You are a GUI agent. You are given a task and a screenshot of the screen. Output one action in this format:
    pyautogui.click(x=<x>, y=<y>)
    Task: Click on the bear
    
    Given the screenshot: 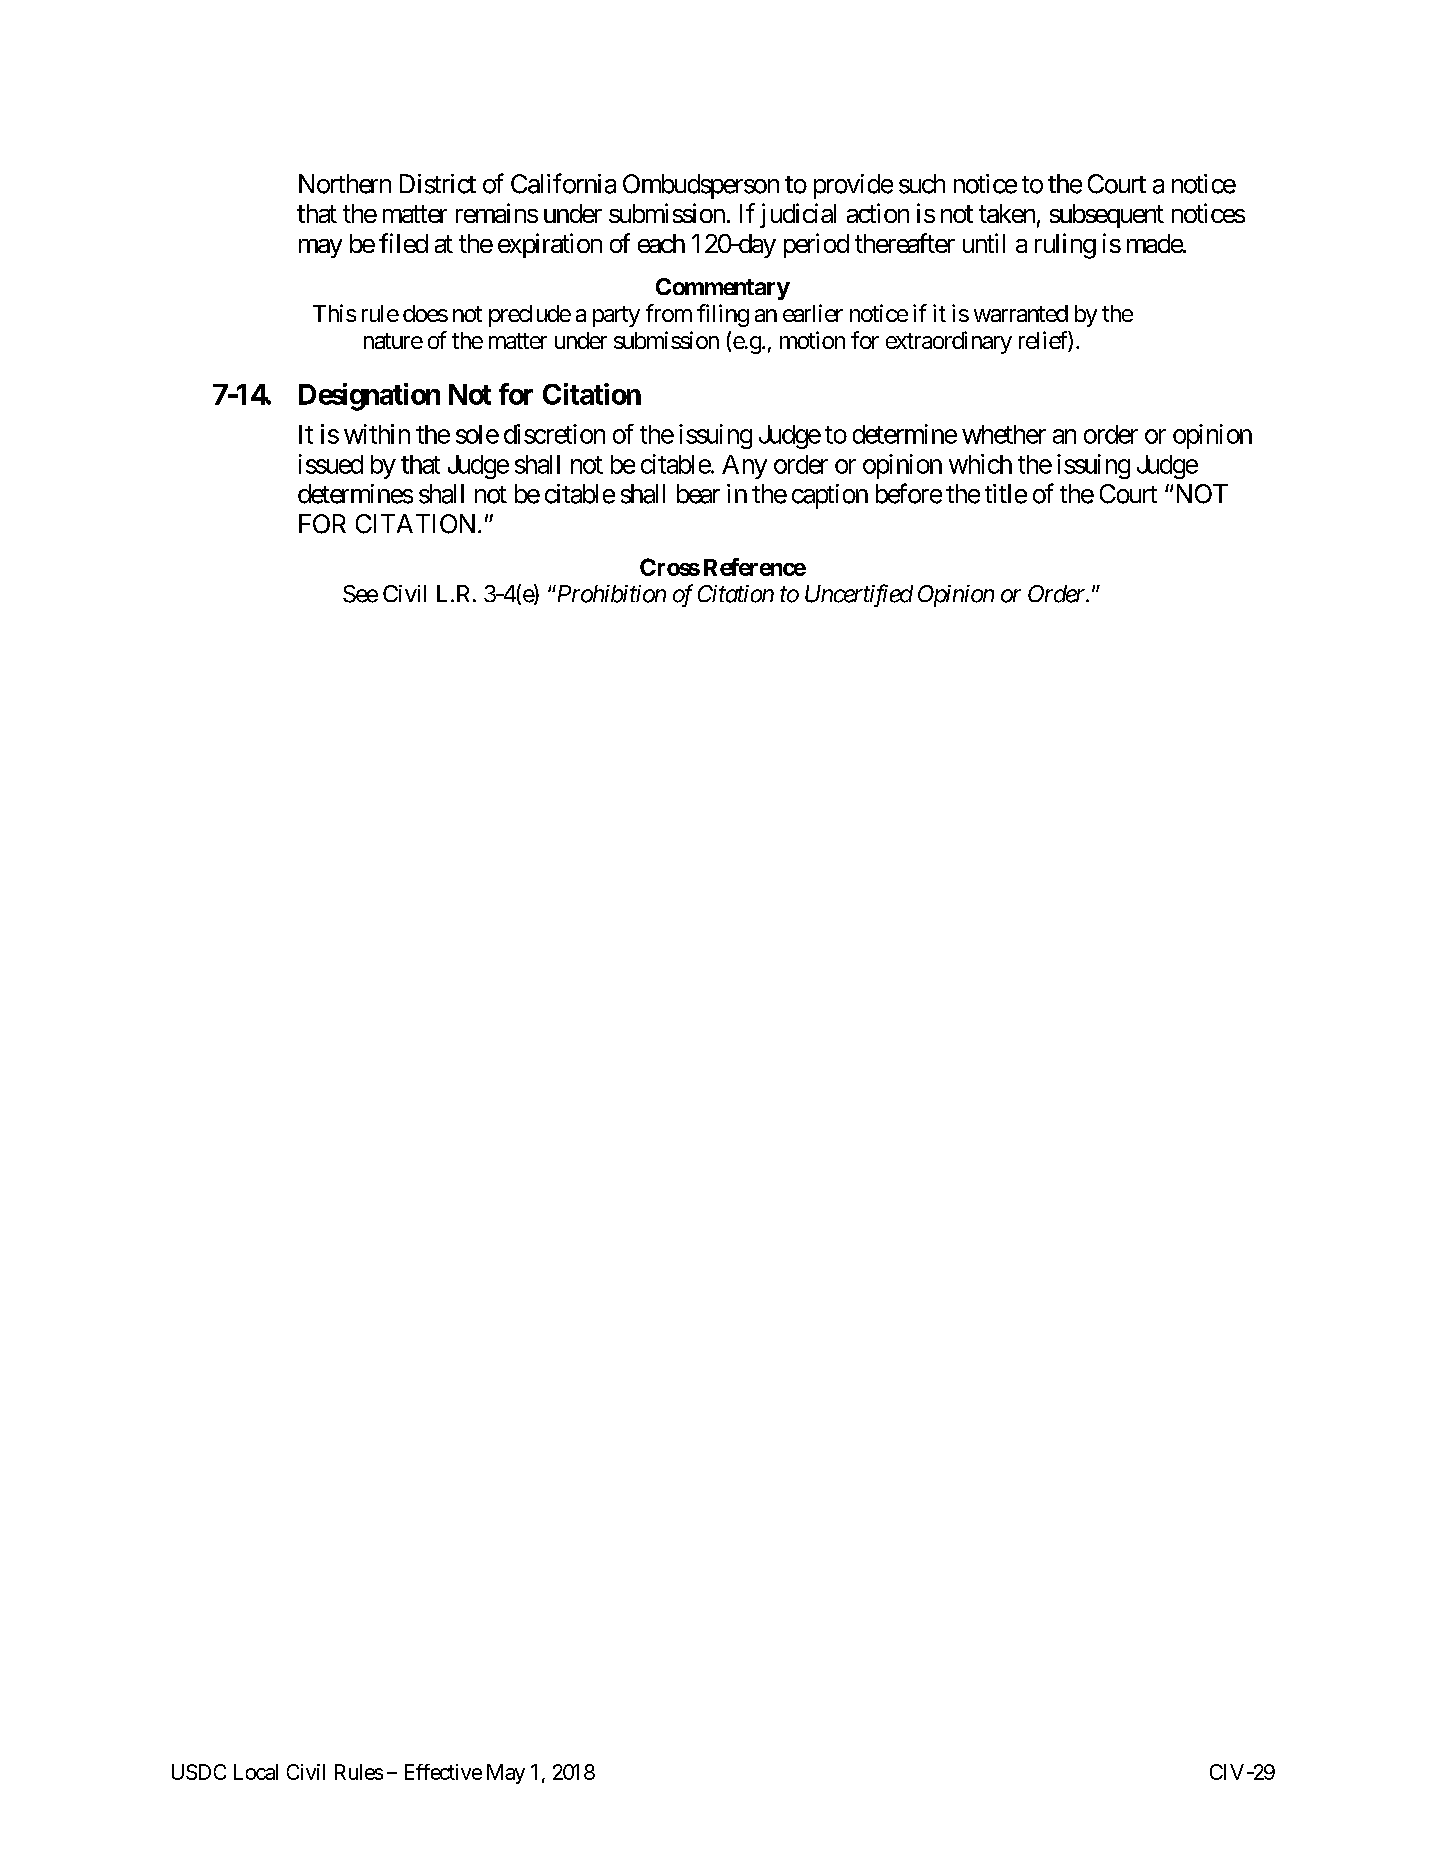 What is the action you would take?
    pyautogui.click(x=698, y=494)
